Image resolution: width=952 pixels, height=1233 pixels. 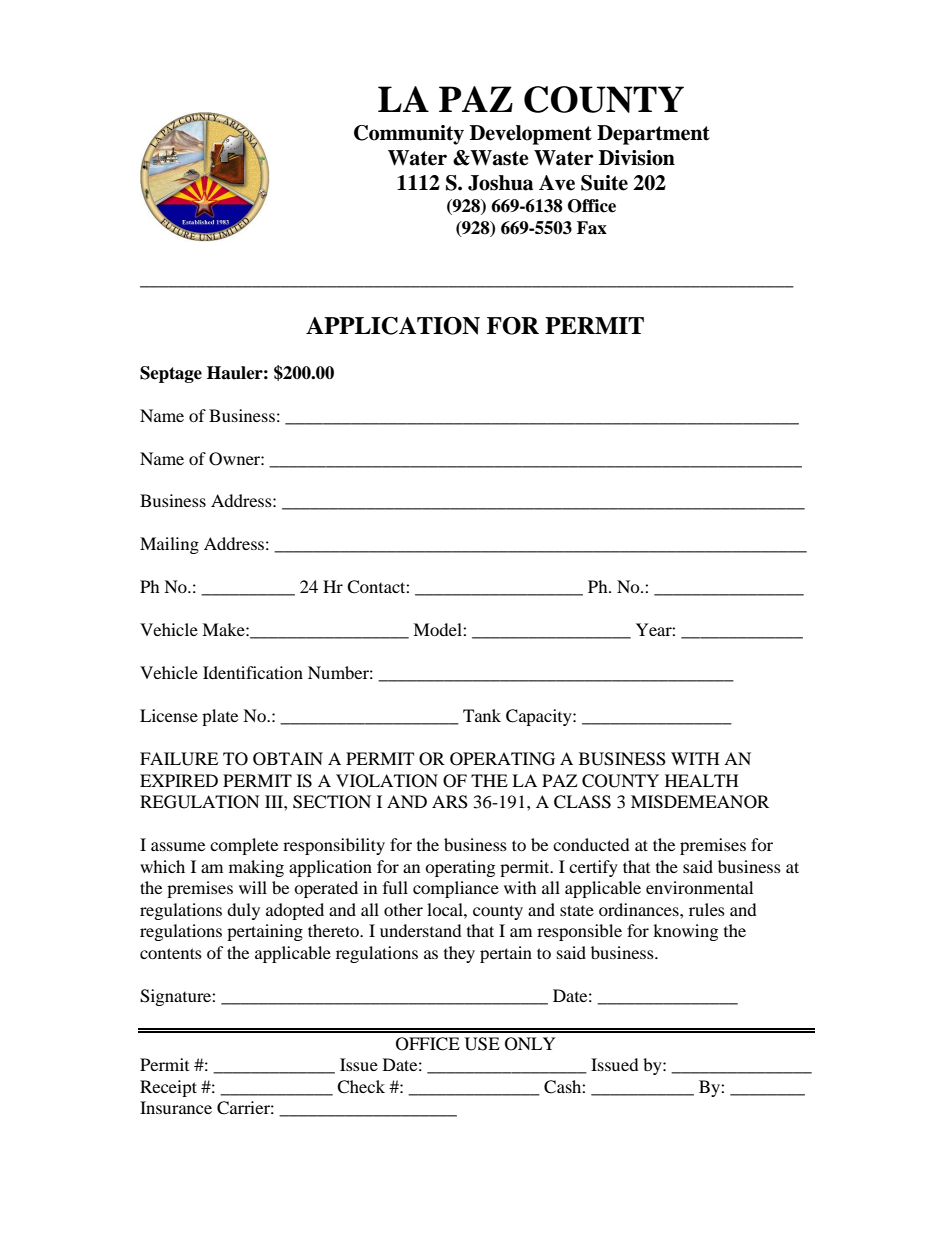 I want to click on Community, so click(x=409, y=135).
